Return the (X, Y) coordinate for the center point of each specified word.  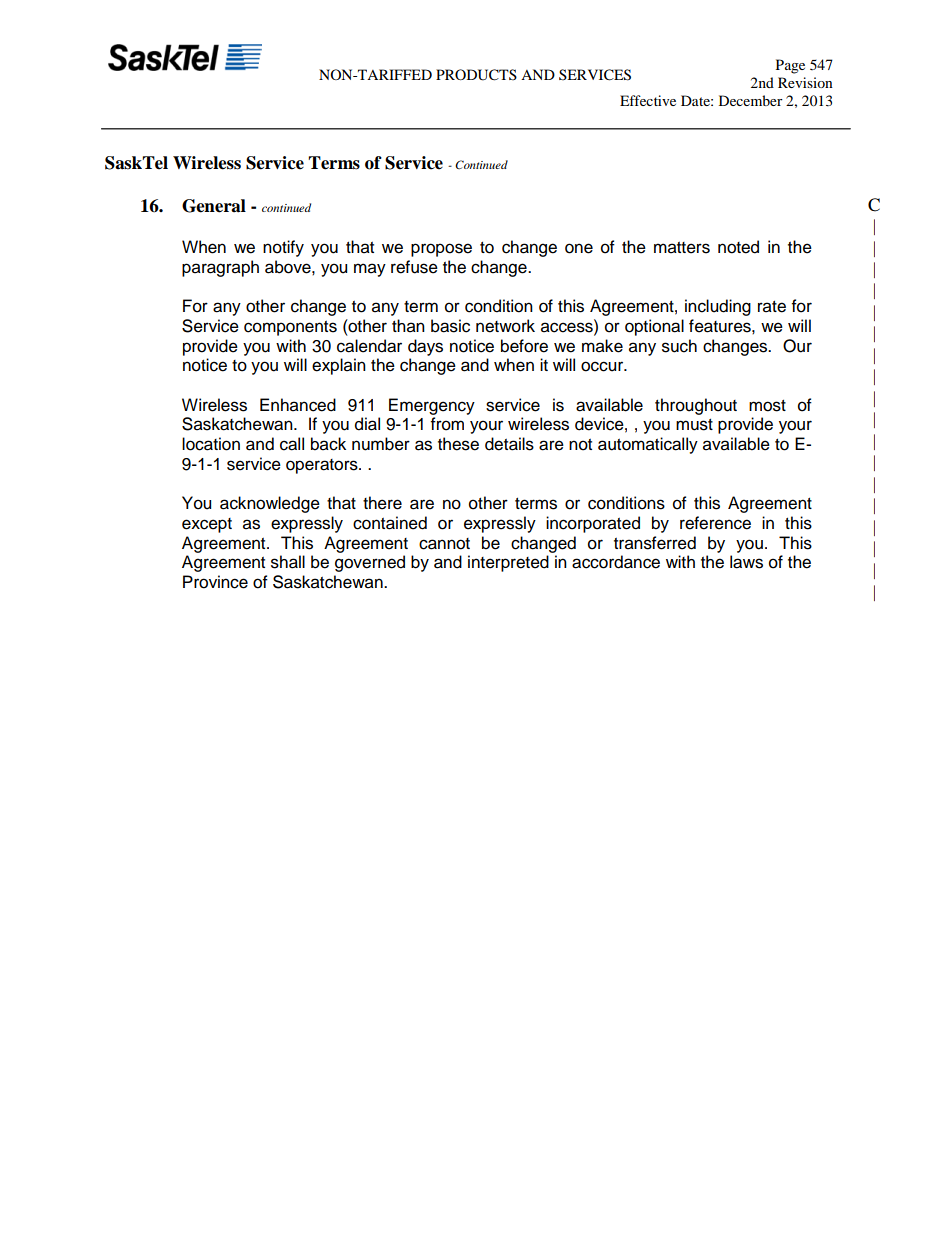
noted (738, 247)
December (751, 100)
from (447, 424)
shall (288, 562)
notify (283, 248)
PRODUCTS (476, 75)
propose (441, 250)
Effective (648, 100)
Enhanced (298, 405)
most (767, 406)
